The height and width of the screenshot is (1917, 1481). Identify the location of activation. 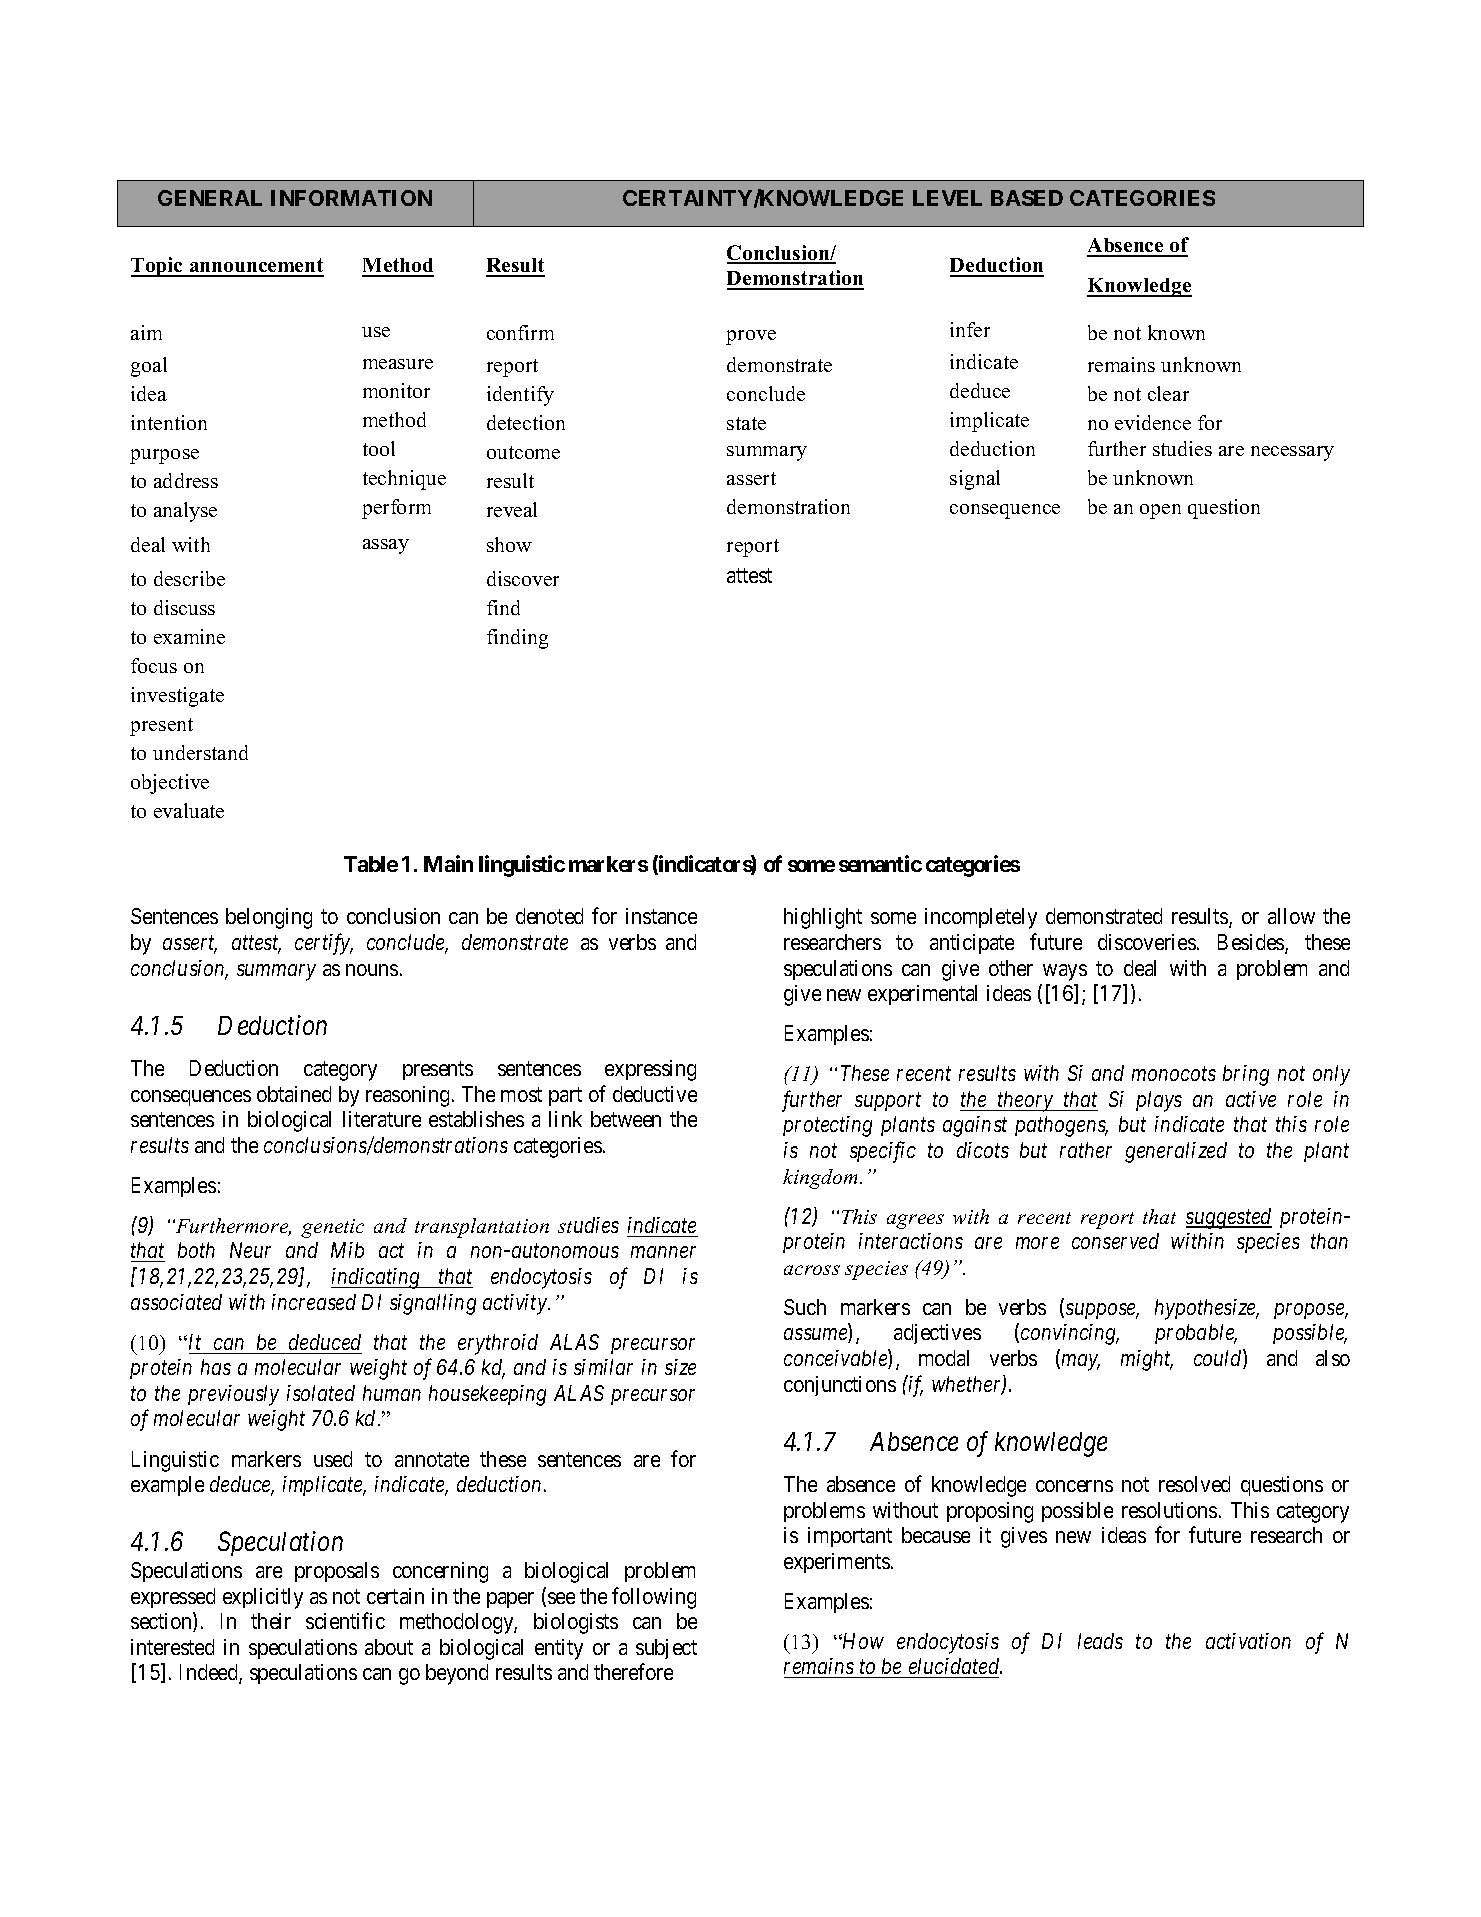
(1248, 1641).
